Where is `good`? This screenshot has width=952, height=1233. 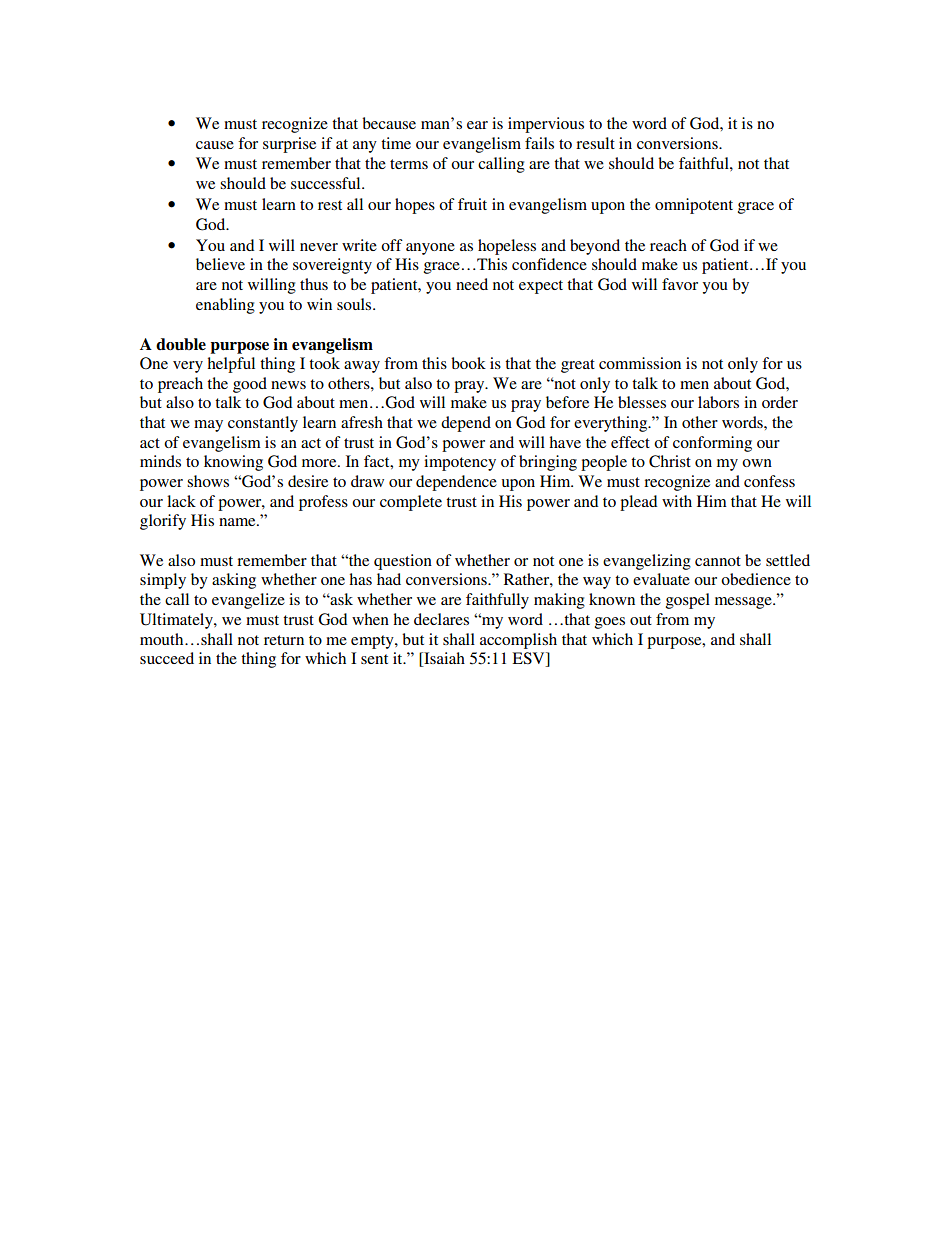
good is located at coordinates (250, 385).
